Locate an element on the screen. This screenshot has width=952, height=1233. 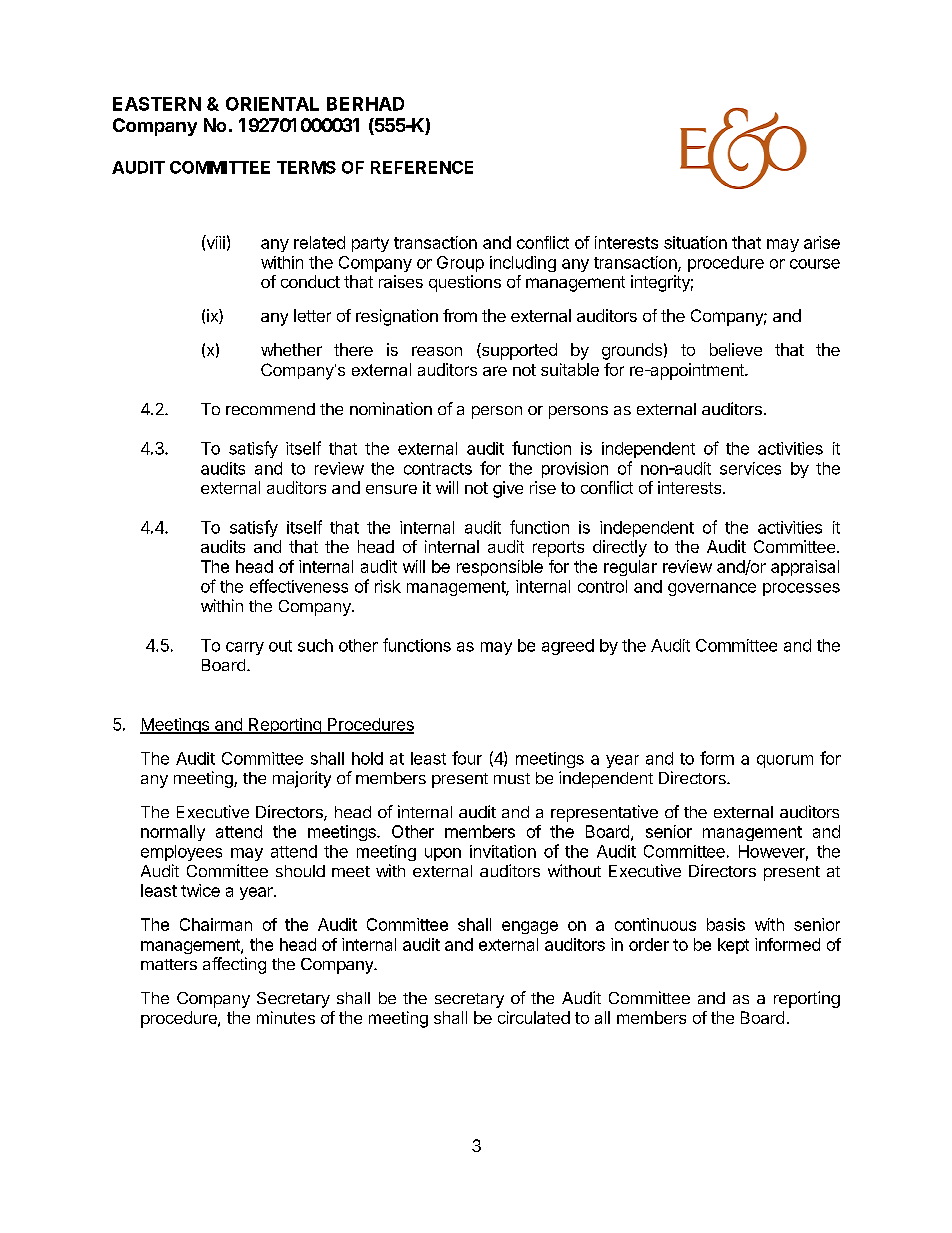
governance is located at coordinates (712, 589).
